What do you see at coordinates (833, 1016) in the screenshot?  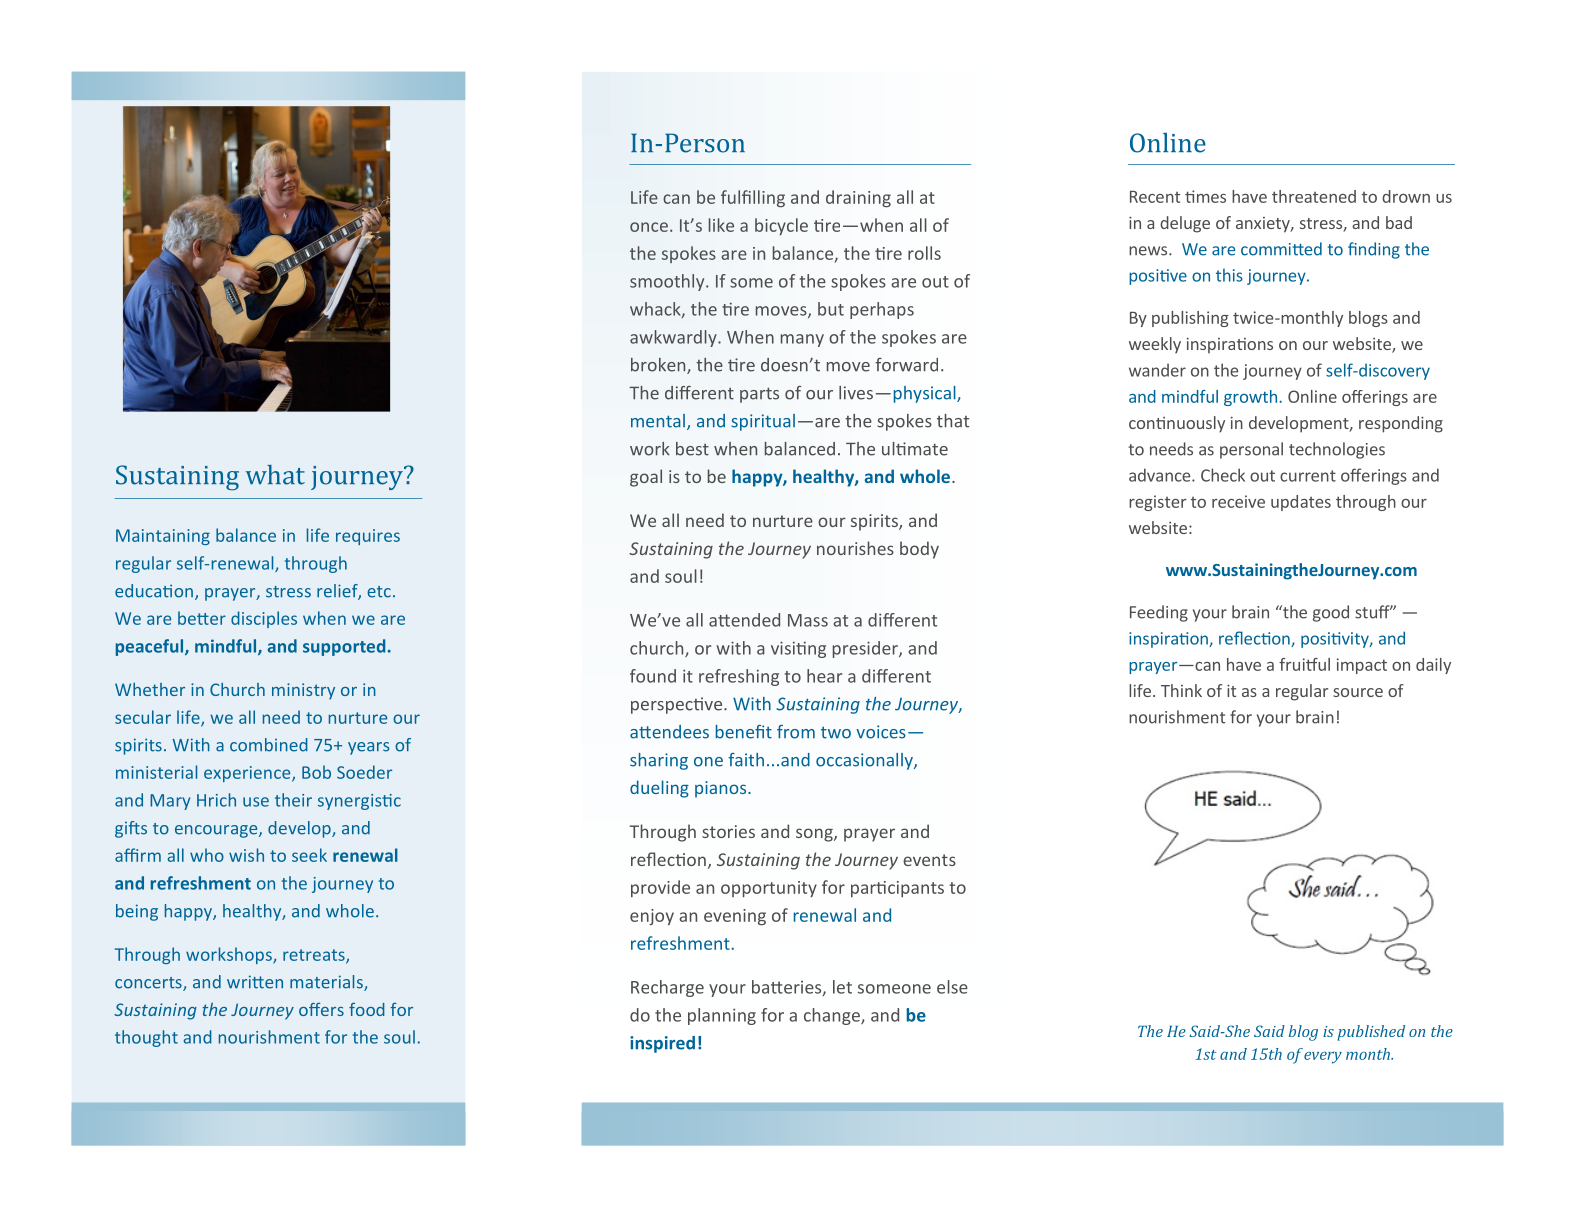 I see `change` at bounding box center [833, 1016].
